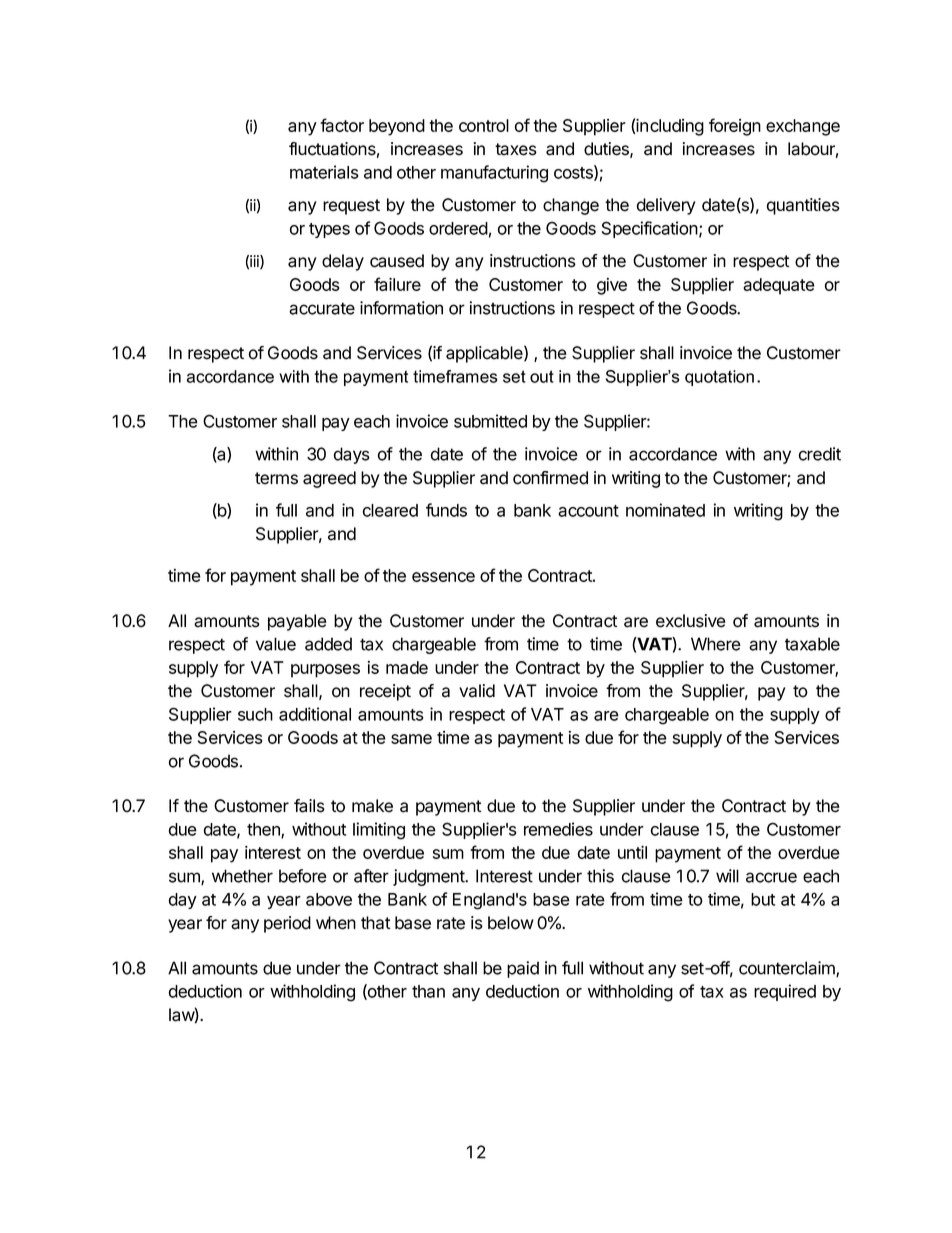 The image size is (952, 1233). Describe the element at coordinates (516, 149) in the screenshot. I see `taxes` at that location.
